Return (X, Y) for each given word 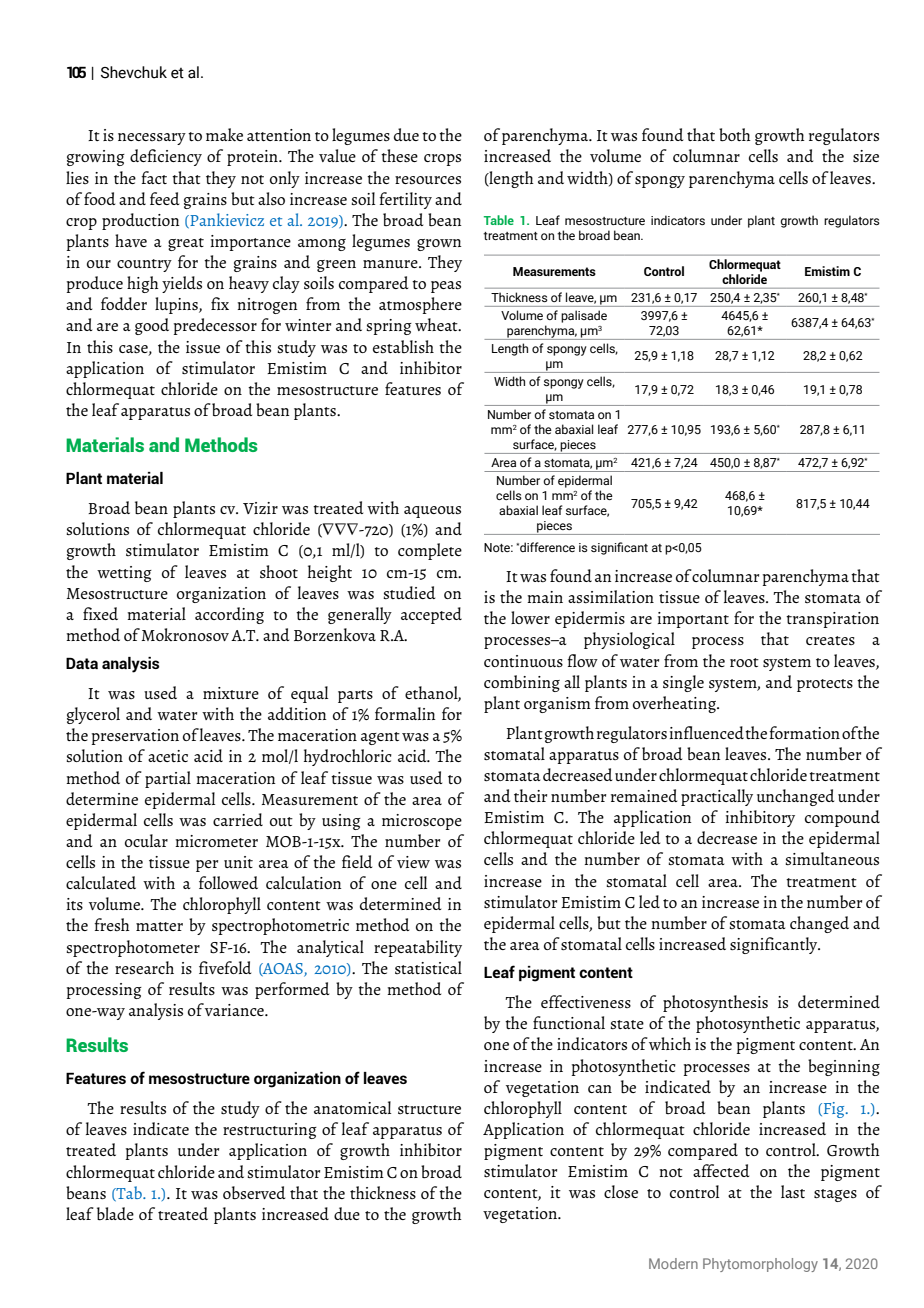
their (530, 795)
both (735, 135)
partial (168, 779)
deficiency (166, 157)
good (152, 326)
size (866, 156)
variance (235, 1010)
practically (717, 797)
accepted (431, 615)
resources (428, 180)
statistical (428, 967)
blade (115, 1214)
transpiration (832, 620)
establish (403, 346)
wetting (124, 574)
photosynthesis (715, 1003)
